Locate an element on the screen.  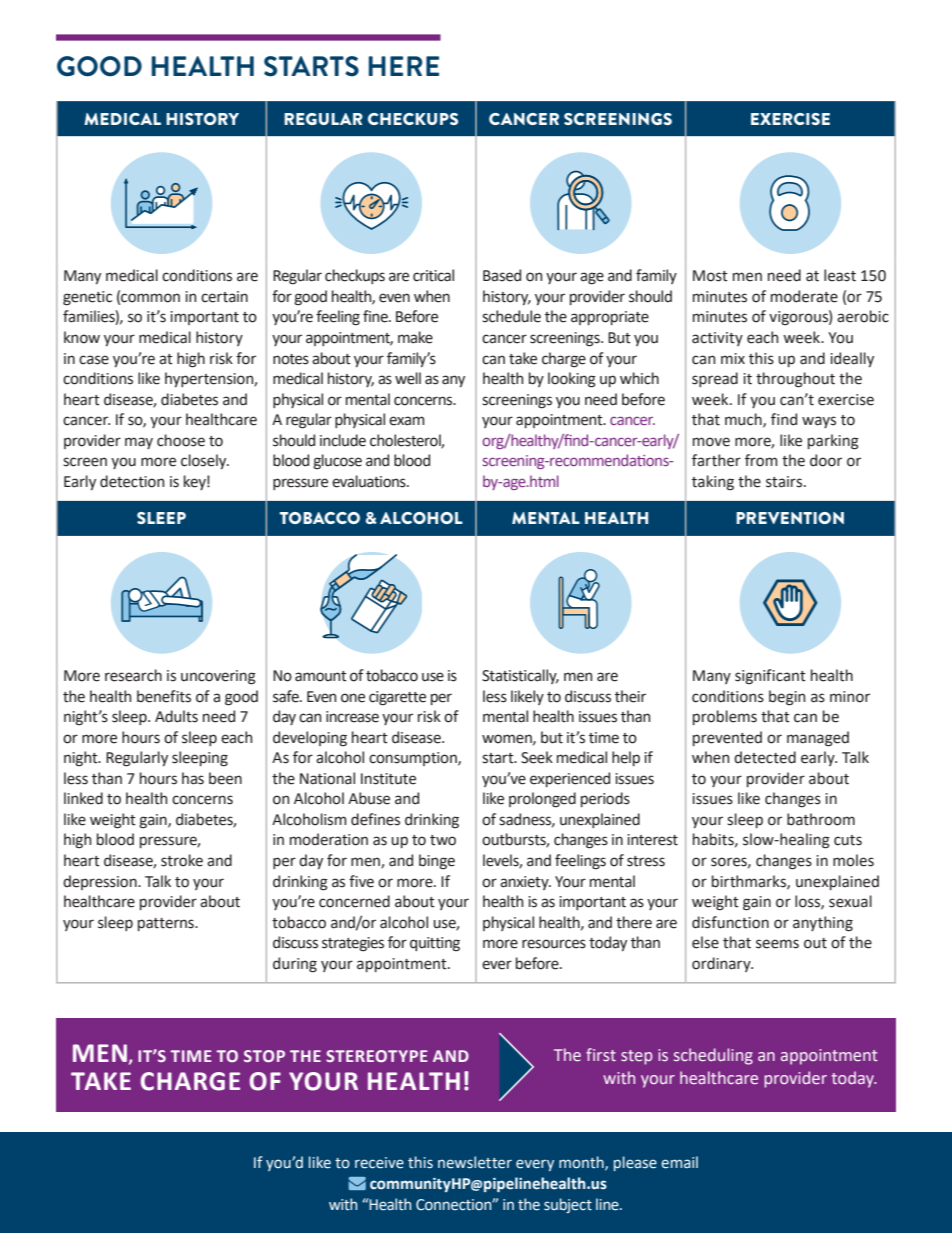
schedule is located at coordinates (511, 316).
